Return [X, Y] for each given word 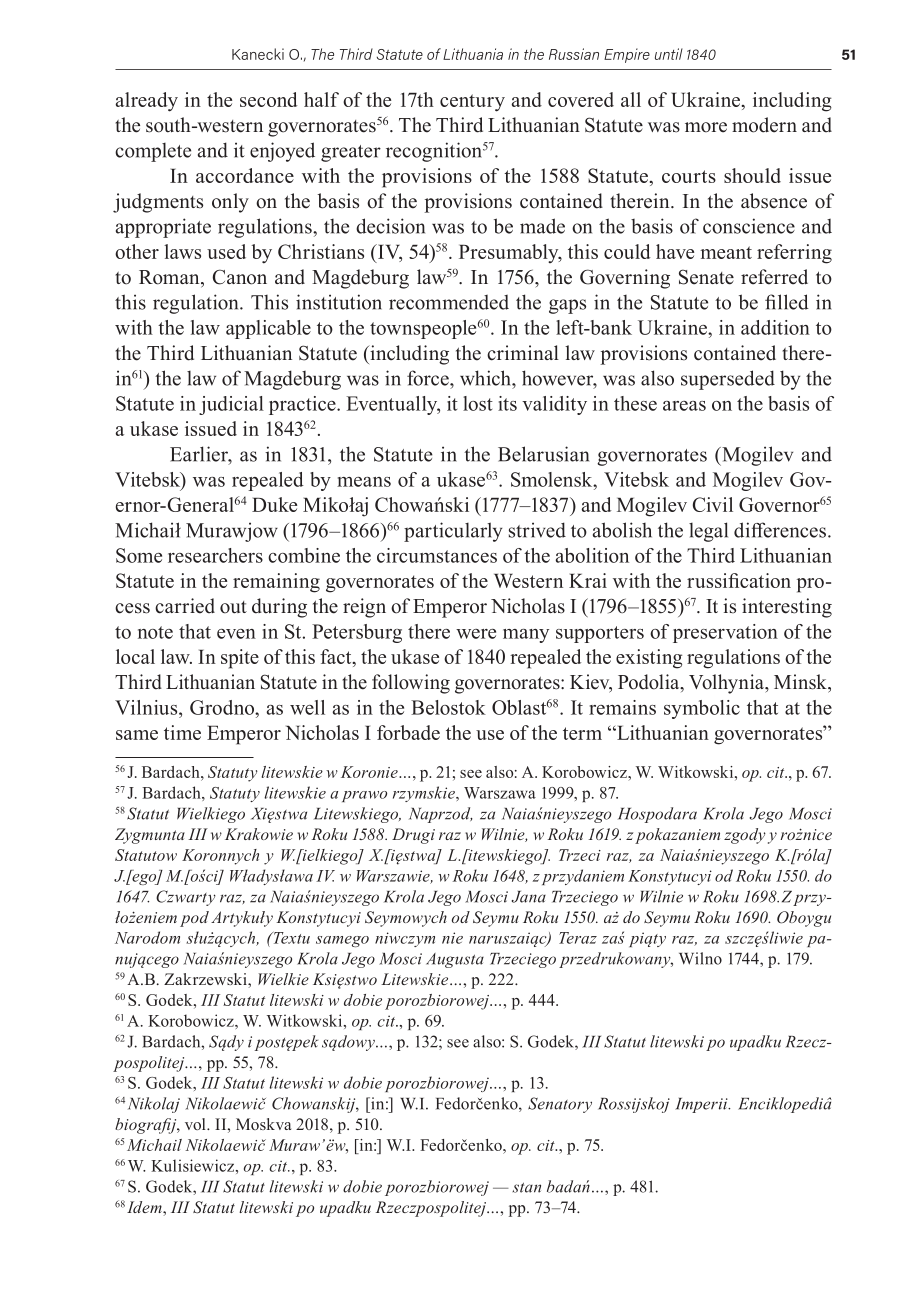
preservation [725, 633]
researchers [215, 555]
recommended [449, 302]
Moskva [263, 1124]
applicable [268, 329]
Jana [529, 897]
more [706, 127]
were [476, 634]
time [182, 732]
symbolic [702, 709]
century [472, 103]
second [269, 99]
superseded [728, 380]
